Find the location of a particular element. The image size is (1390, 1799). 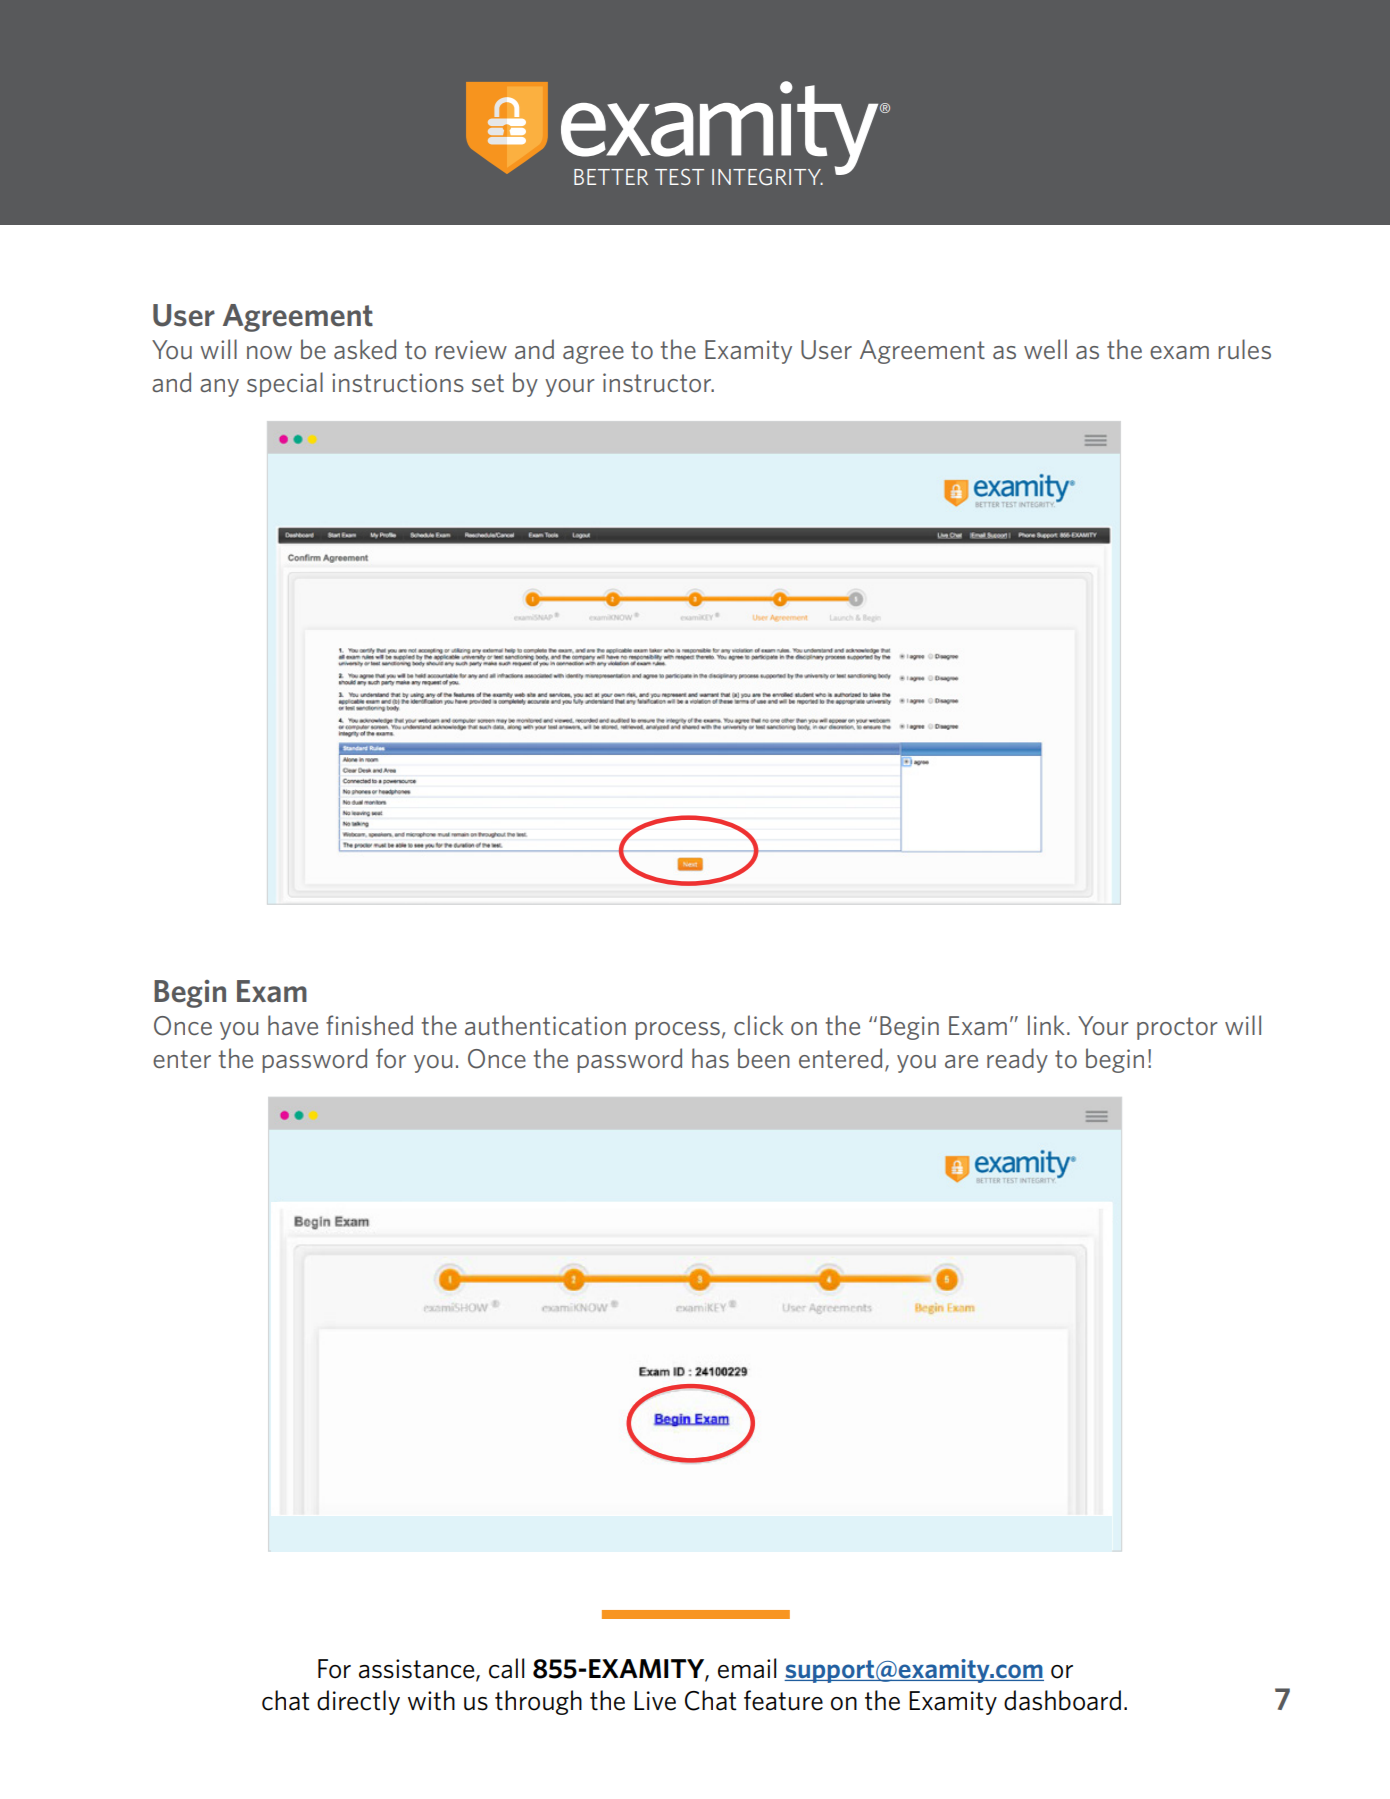

asked is located at coordinates (365, 349).
